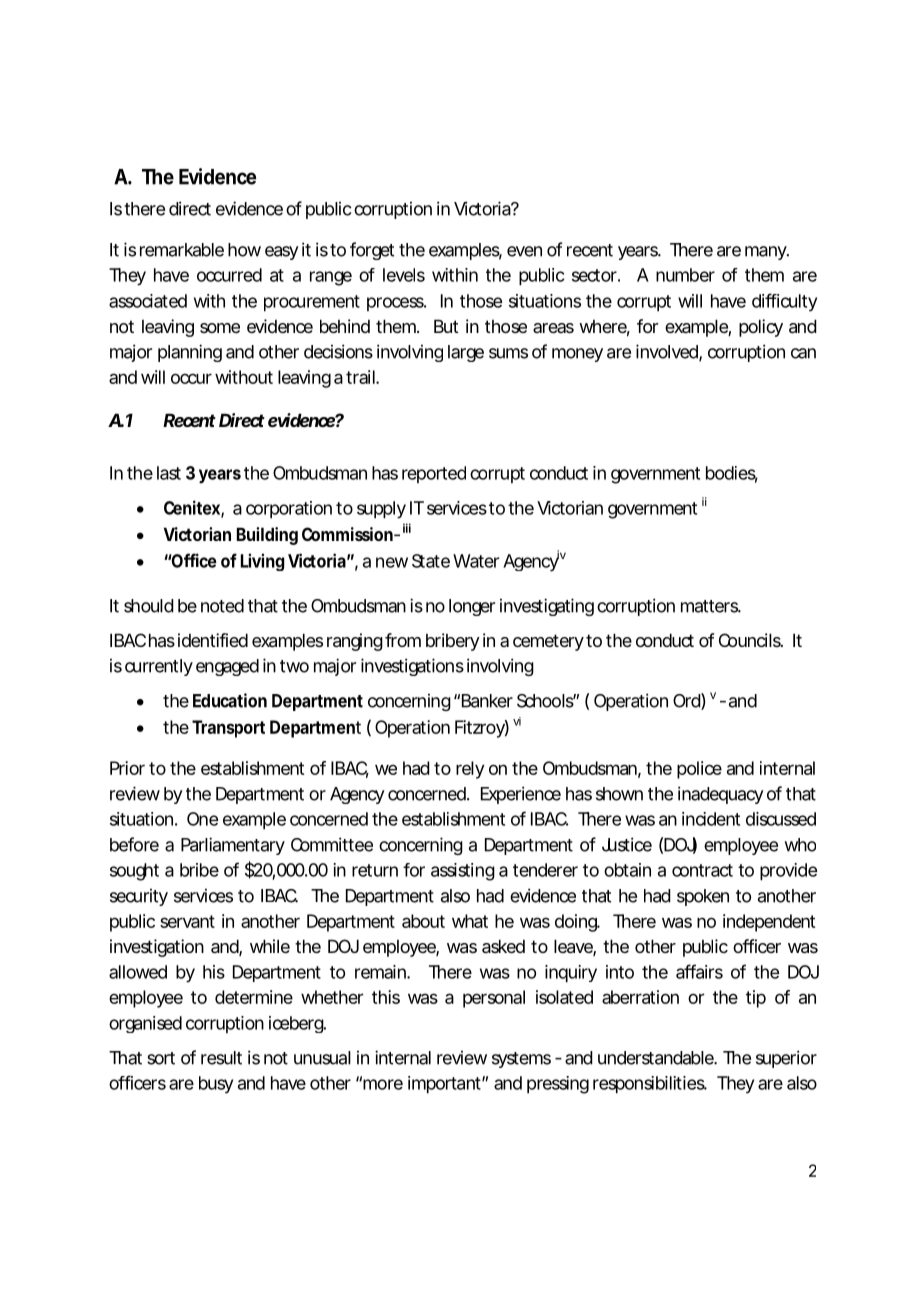 The image size is (924, 1308). Describe the element at coordinates (710, 606) in the document. I see `matters` at that location.
